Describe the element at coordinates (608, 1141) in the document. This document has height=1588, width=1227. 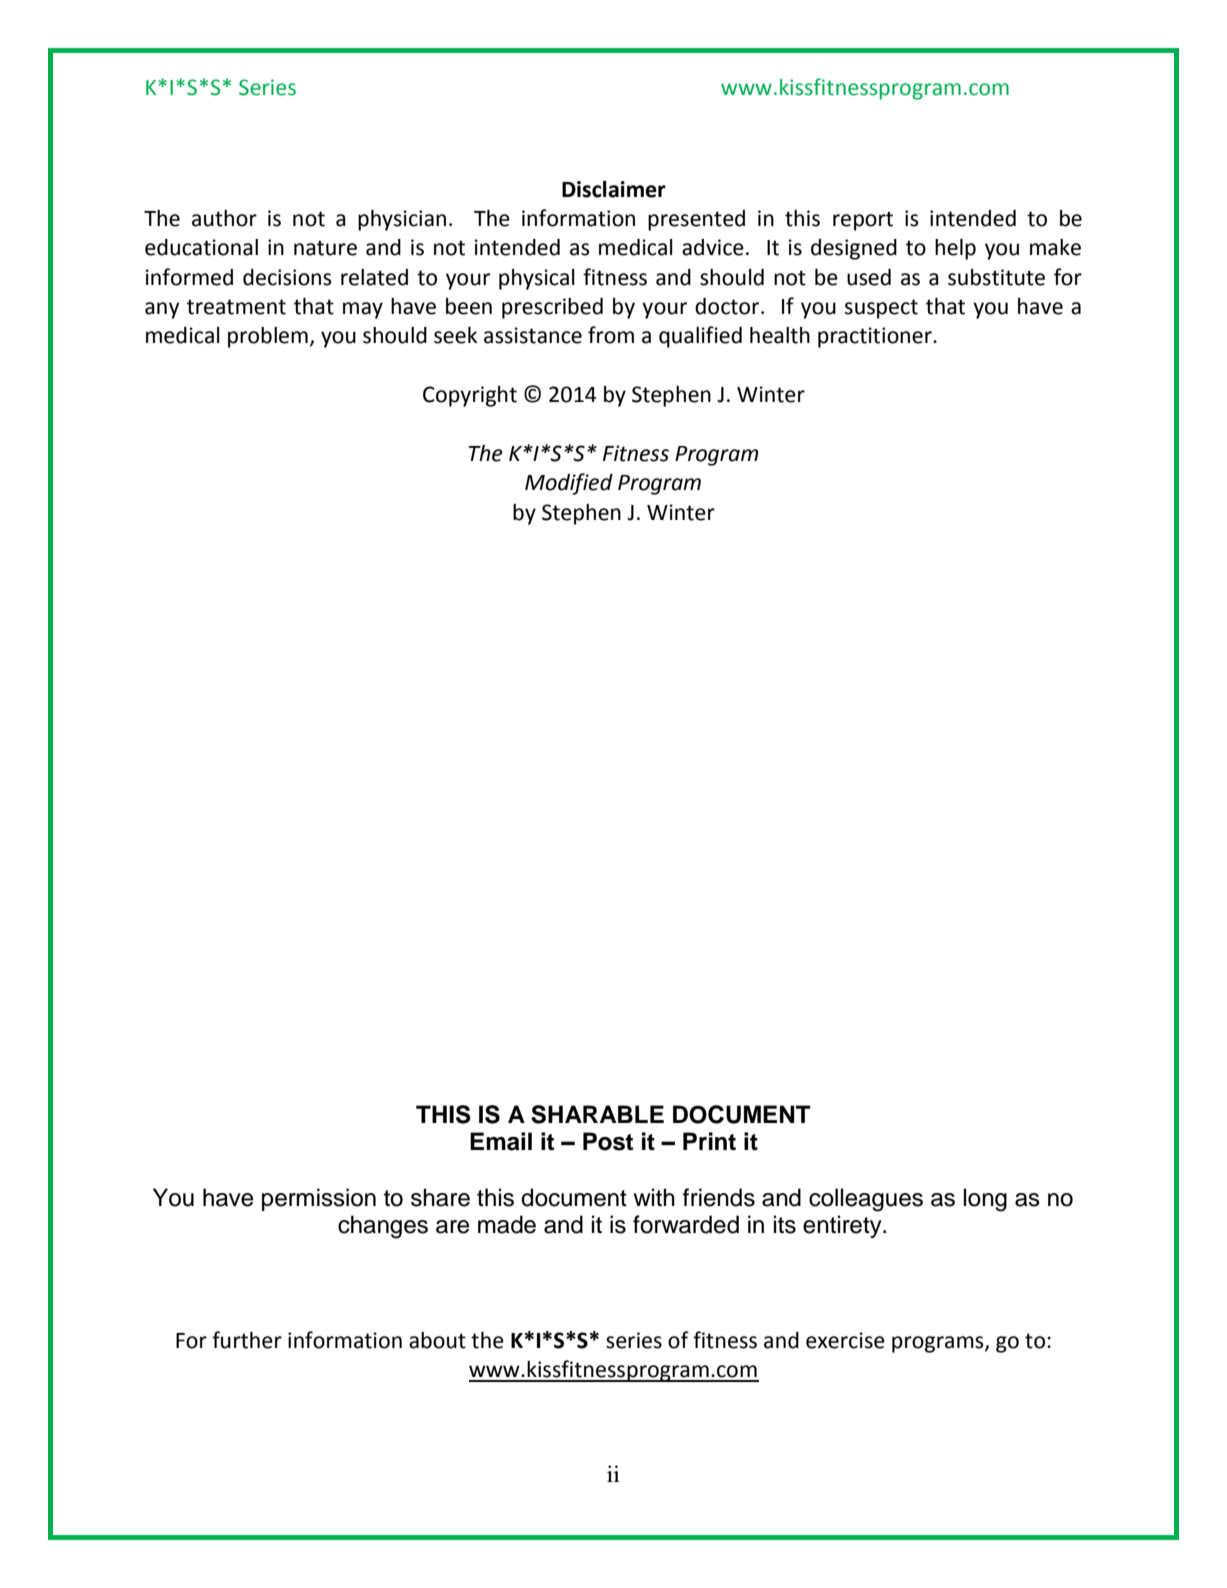
I see `Post` at that location.
